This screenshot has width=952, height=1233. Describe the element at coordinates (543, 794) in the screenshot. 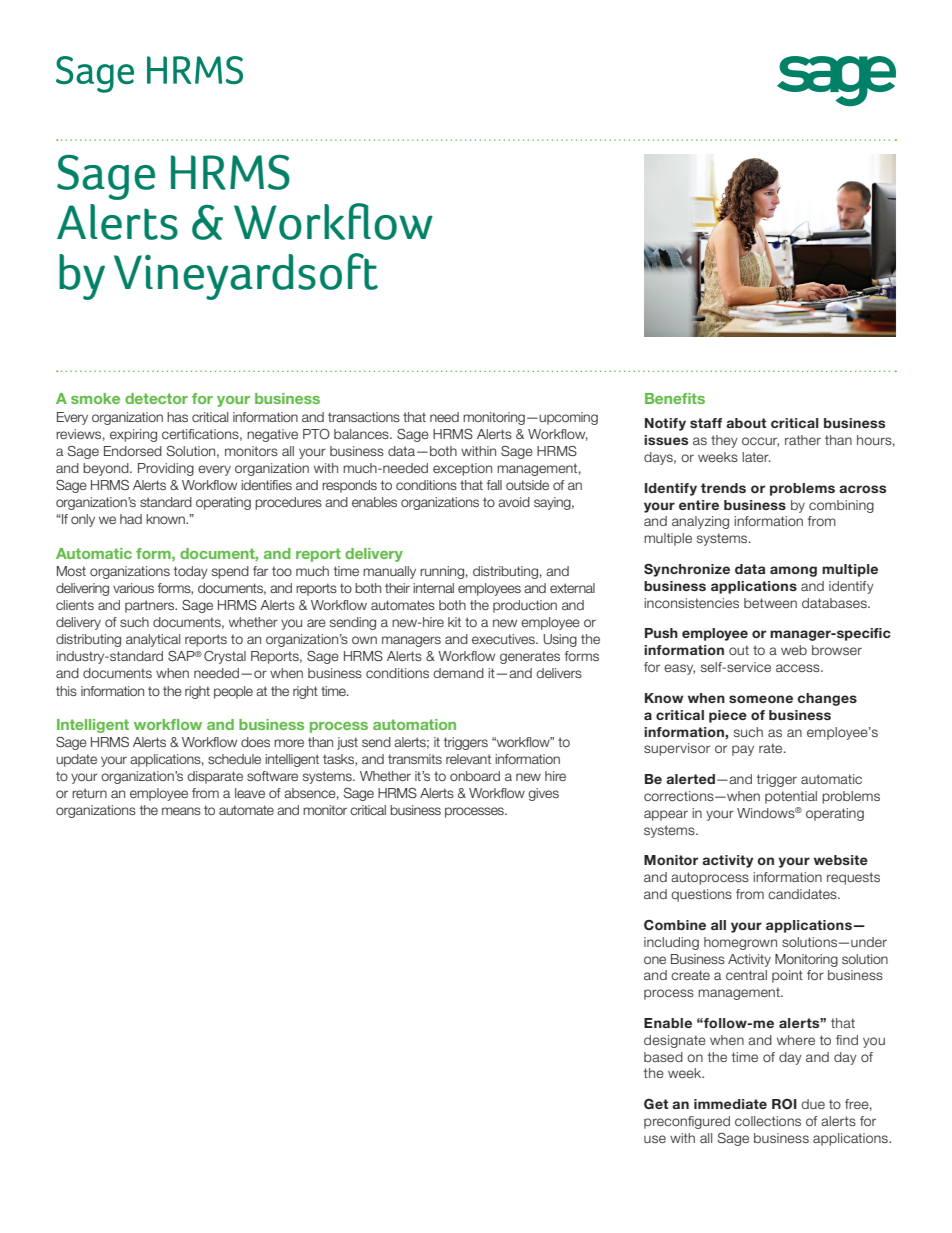

I see `gives` at that location.
